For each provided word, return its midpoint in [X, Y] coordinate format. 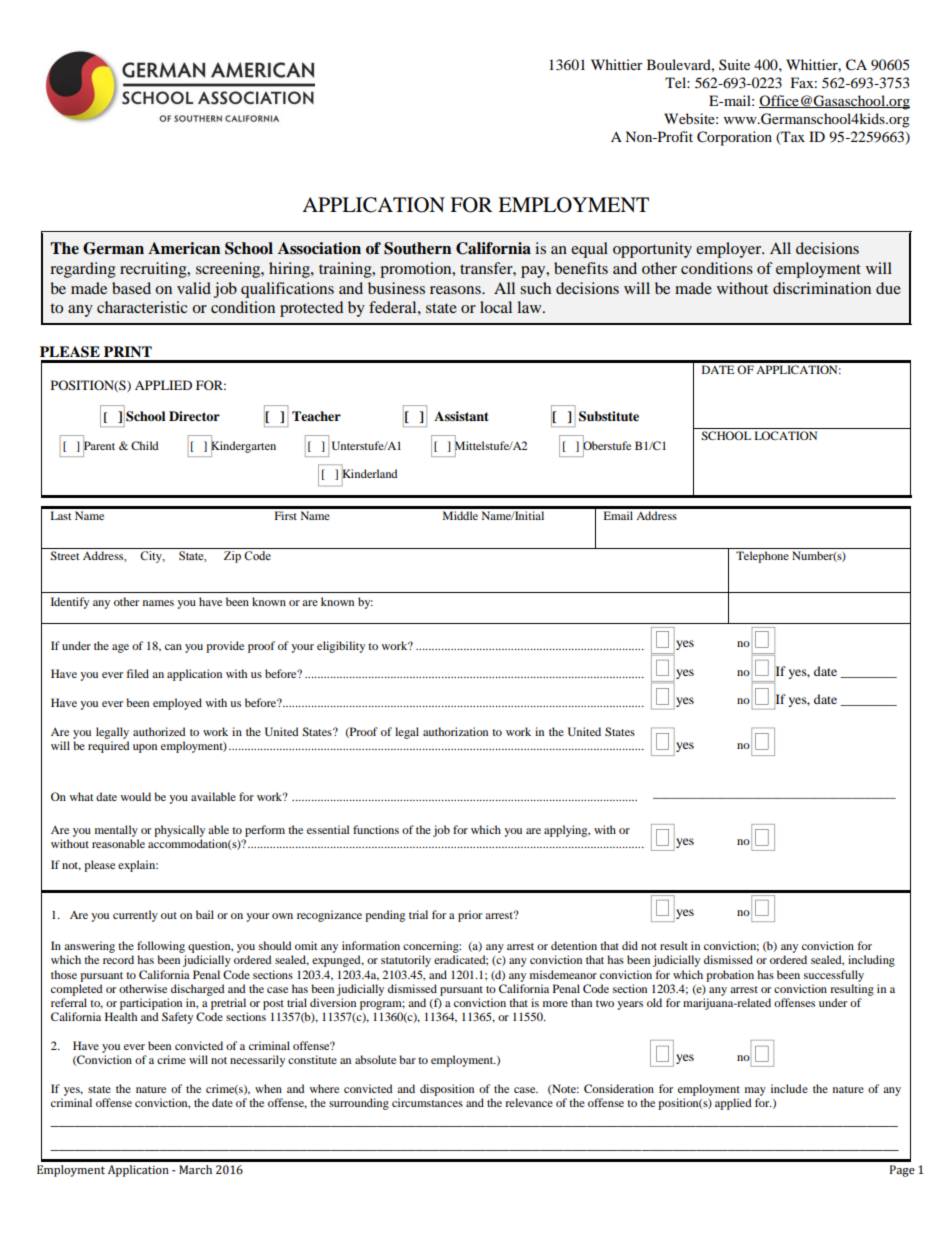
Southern [418, 248]
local [496, 307]
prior [470, 916]
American [184, 248]
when [268, 1088]
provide [225, 647]
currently [135, 916]
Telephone [762, 557]
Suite [734, 64]
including [871, 961]
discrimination [822, 288]
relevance [529, 1102]
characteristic [142, 307]
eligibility [341, 647]
